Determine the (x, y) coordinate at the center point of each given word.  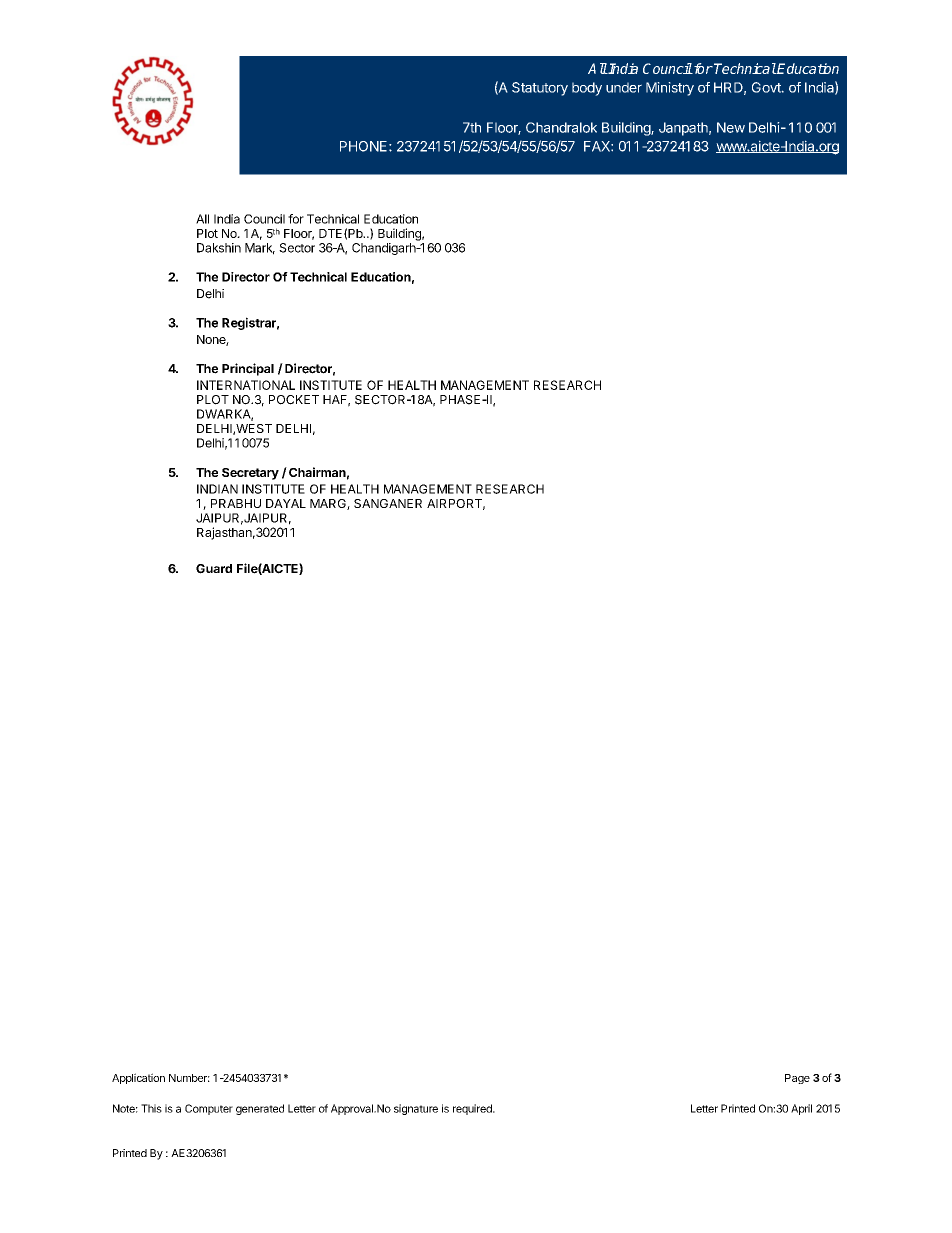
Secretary (250, 474)
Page (797, 1079)
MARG (329, 504)
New (731, 127)
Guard (214, 569)
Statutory (540, 89)
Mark (260, 249)
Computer (209, 1109)
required (473, 1109)
